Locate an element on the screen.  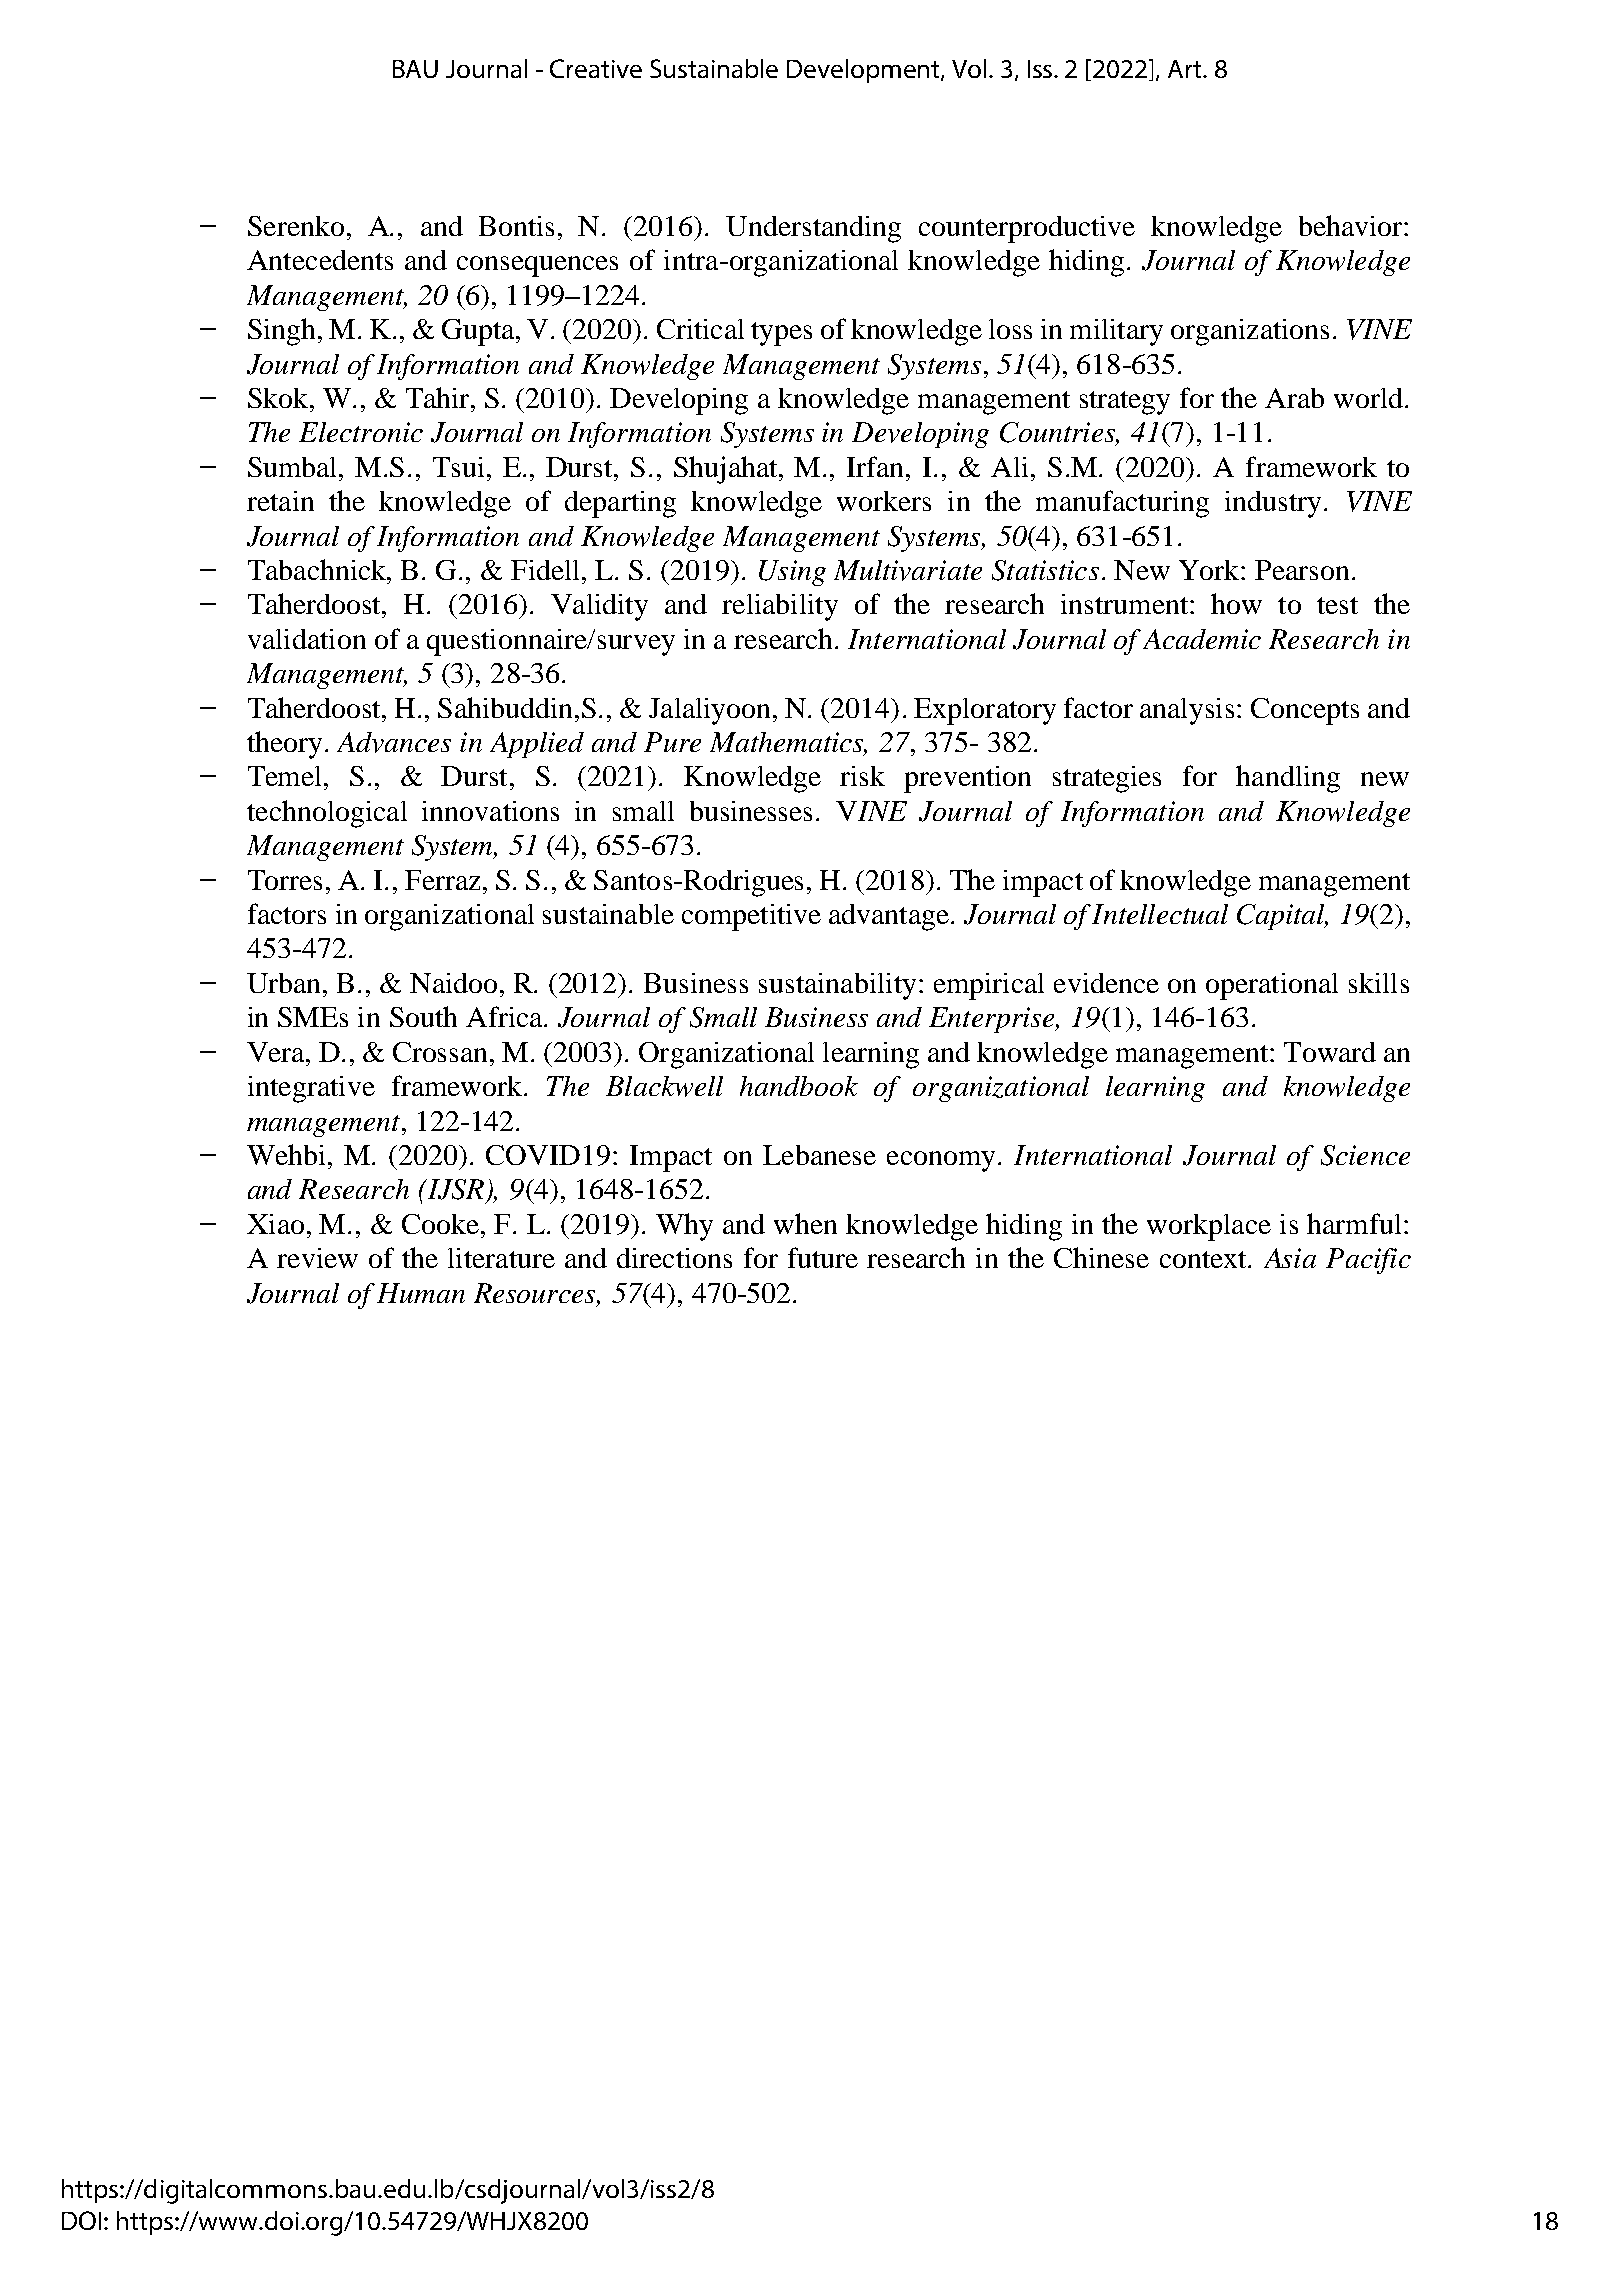
innovations is located at coordinates (490, 811).
